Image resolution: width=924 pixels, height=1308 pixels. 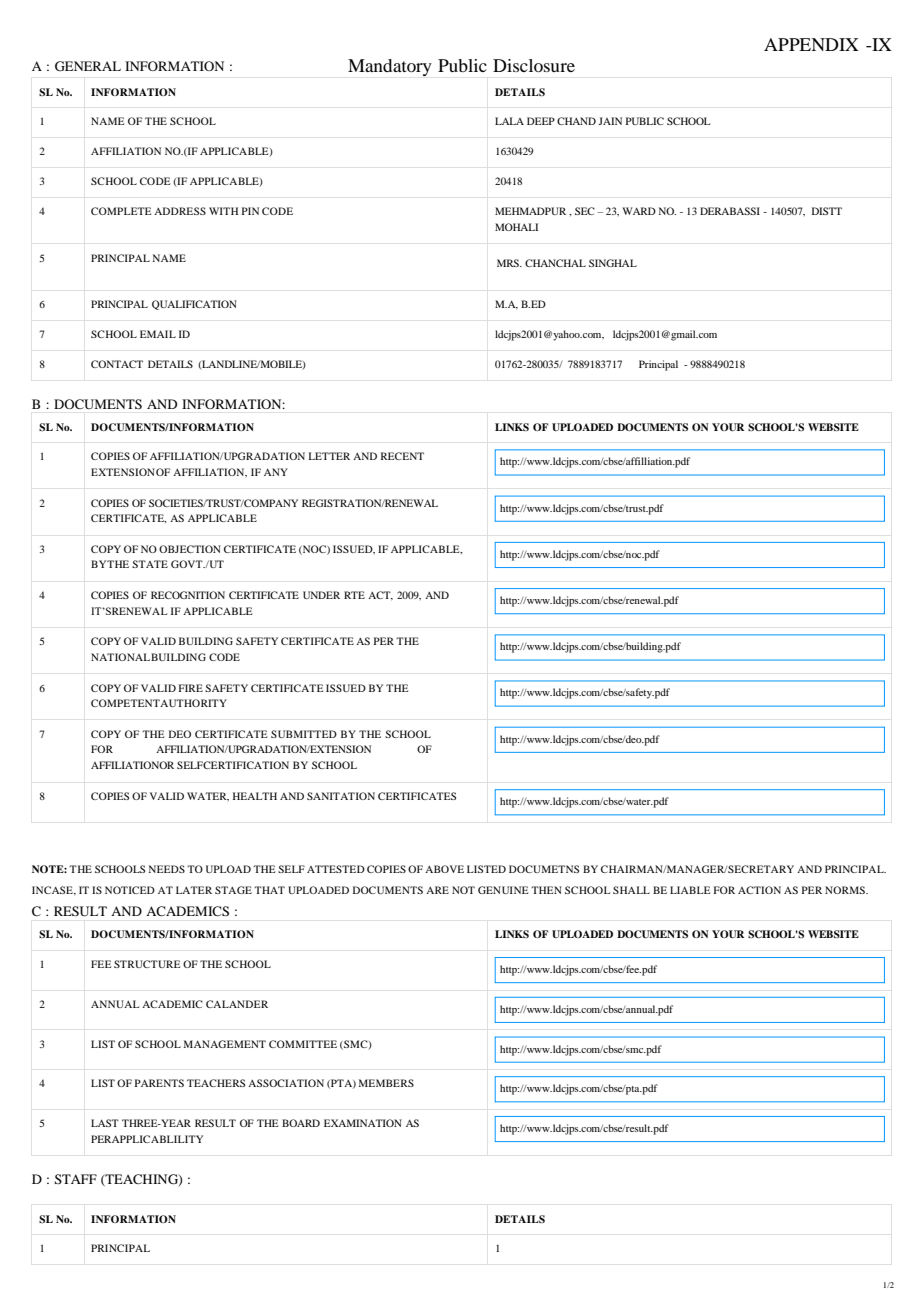 I want to click on SINGHAL, so click(x=613, y=263).
